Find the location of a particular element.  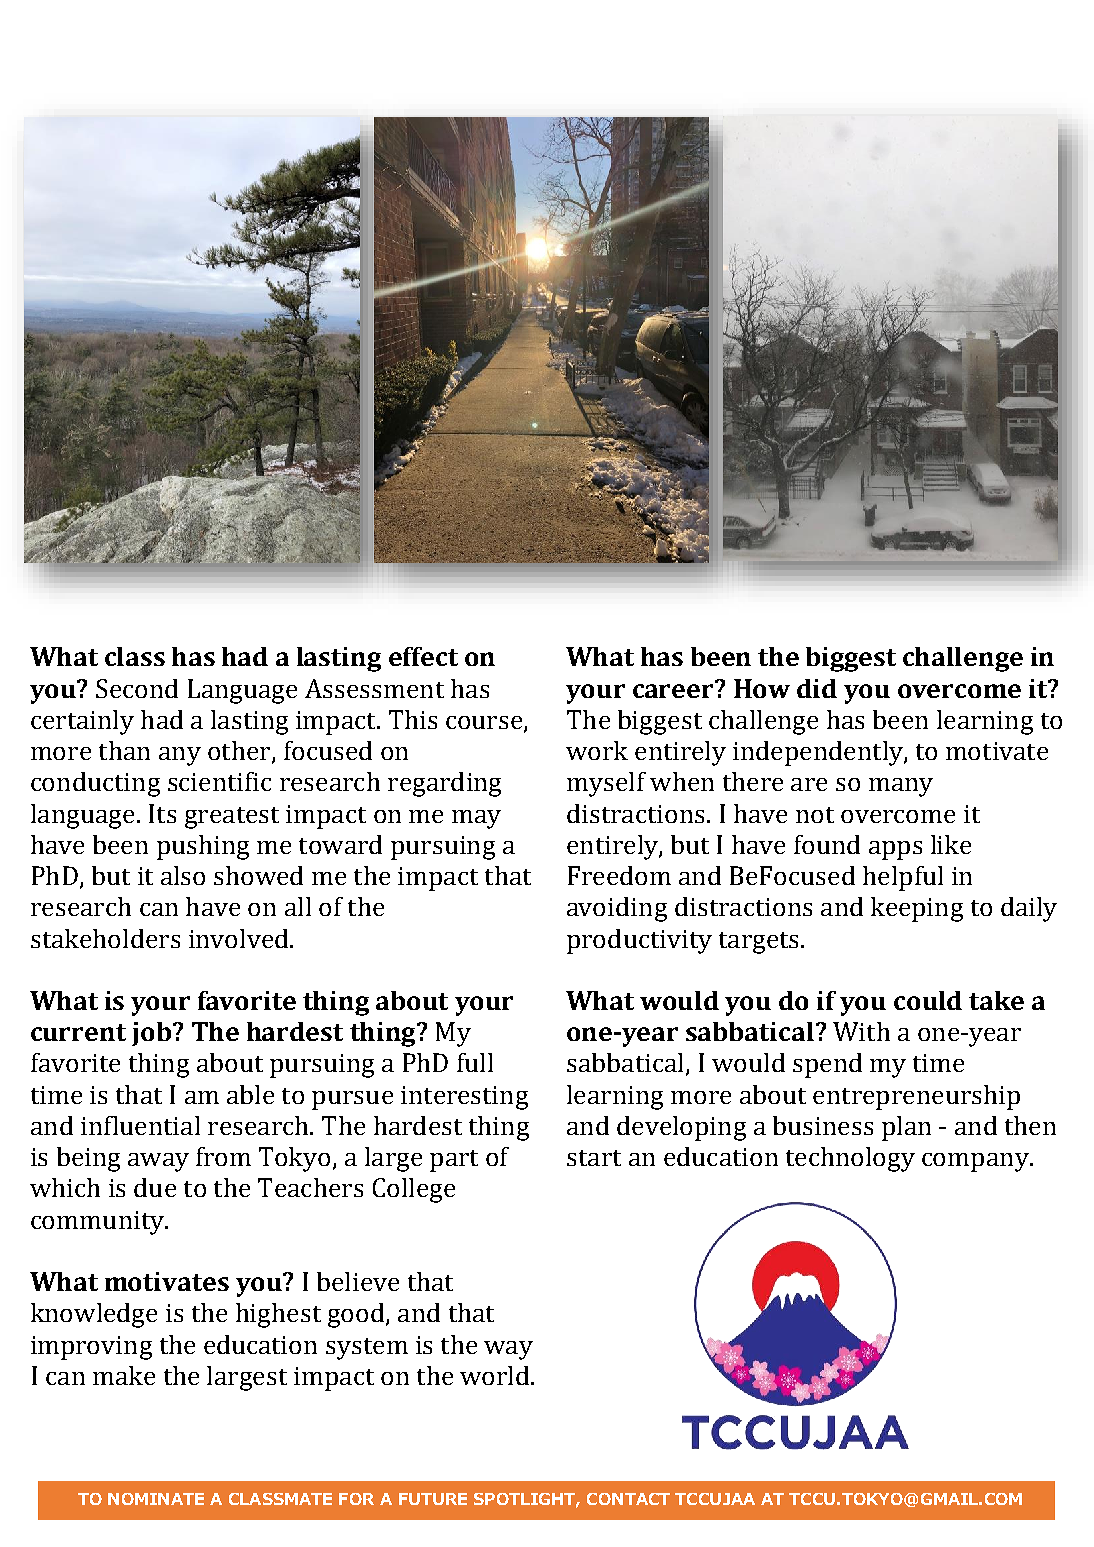

keeping is located at coordinates (917, 909).
